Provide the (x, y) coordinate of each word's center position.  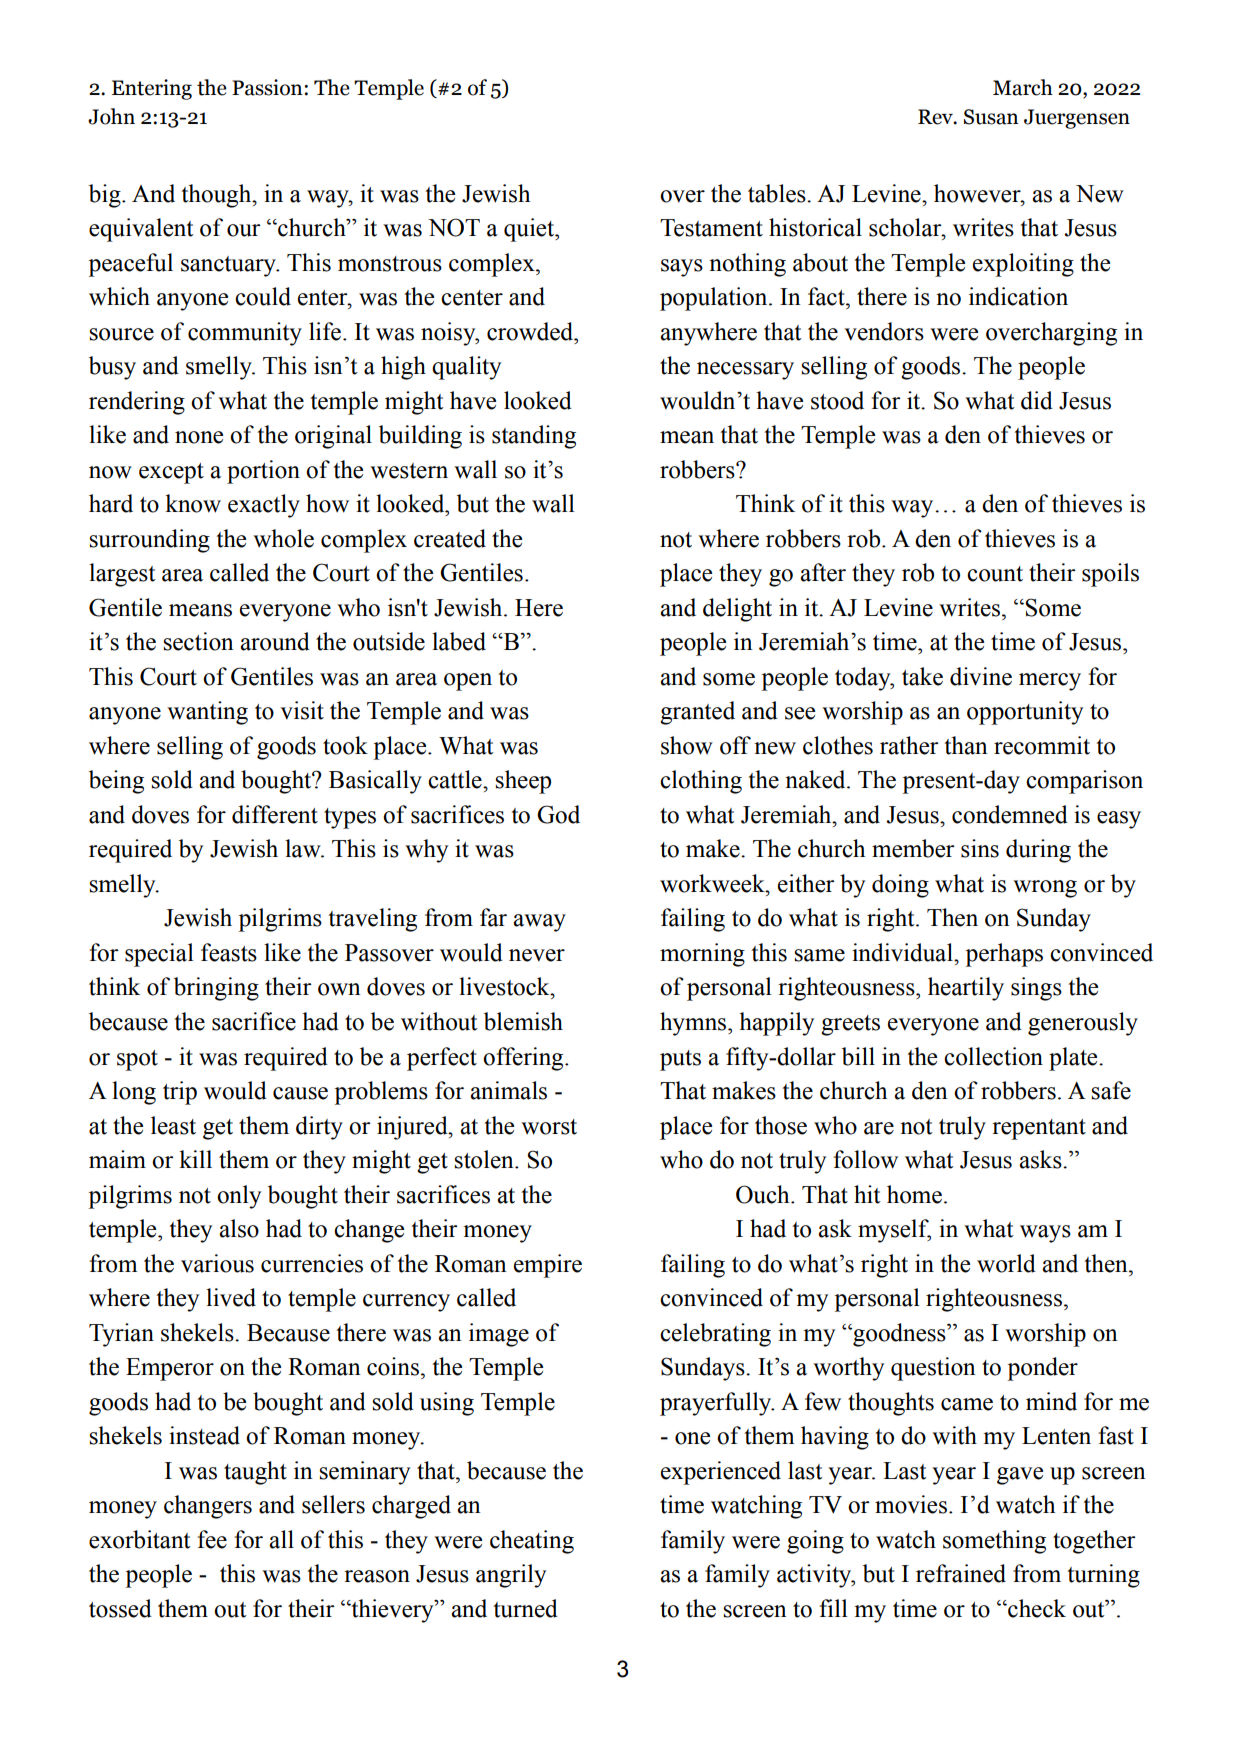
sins (980, 848)
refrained (961, 1573)
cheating (532, 1542)
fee (212, 1539)
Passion (268, 87)
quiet (530, 230)
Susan (991, 117)
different (275, 814)
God (558, 814)
